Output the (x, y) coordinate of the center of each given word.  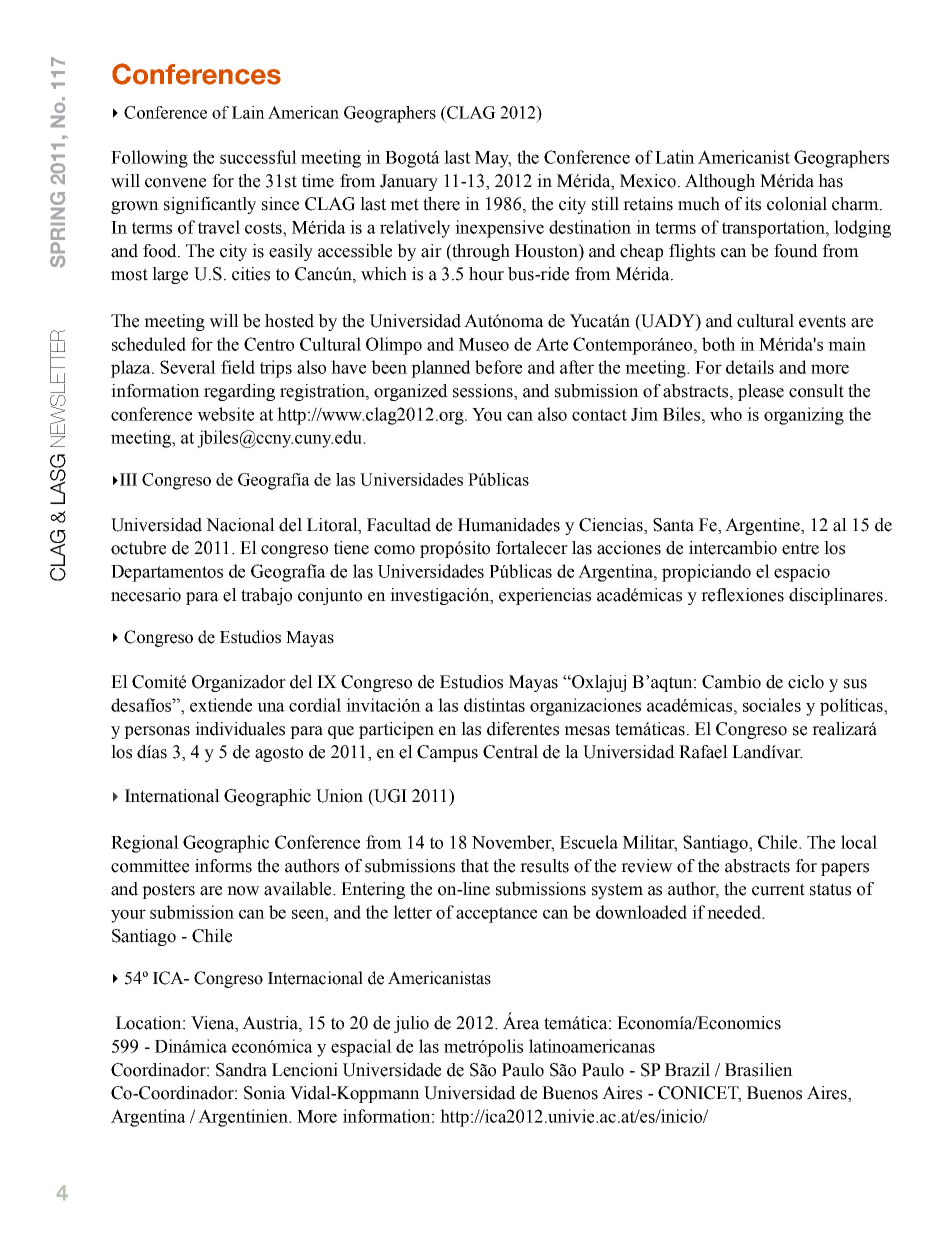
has (830, 181)
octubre (138, 548)
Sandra (241, 1070)
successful (258, 157)
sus (855, 684)
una (271, 707)
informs (223, 866)
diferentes (523, 729)
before (498, 367)
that (475, 866)
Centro (269, 344)
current (778, 889)
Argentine (763, 526)
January (409, 182)
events (822, 321)
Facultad (399, 525)
